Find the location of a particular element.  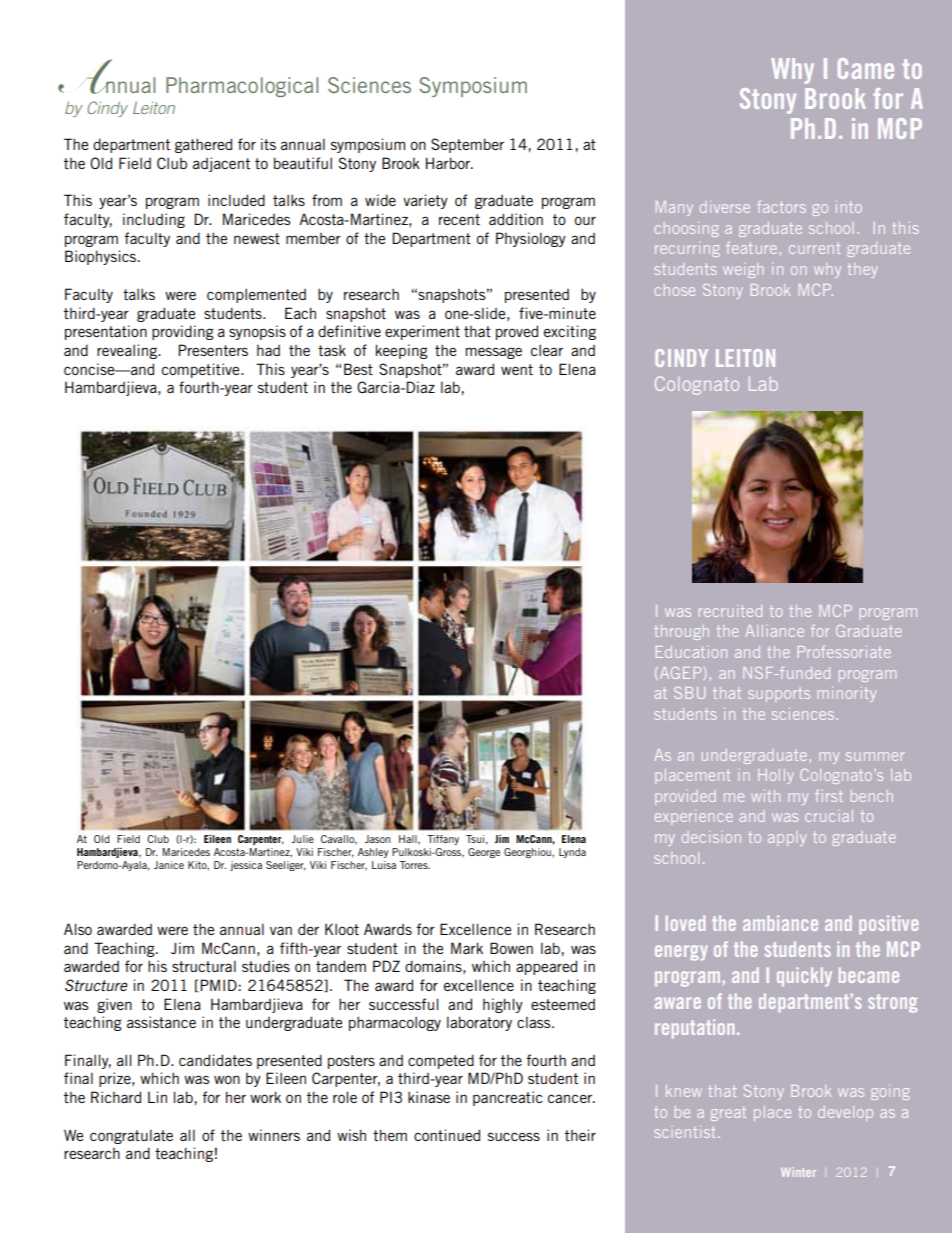

through is located at coordinates (681, 632).
